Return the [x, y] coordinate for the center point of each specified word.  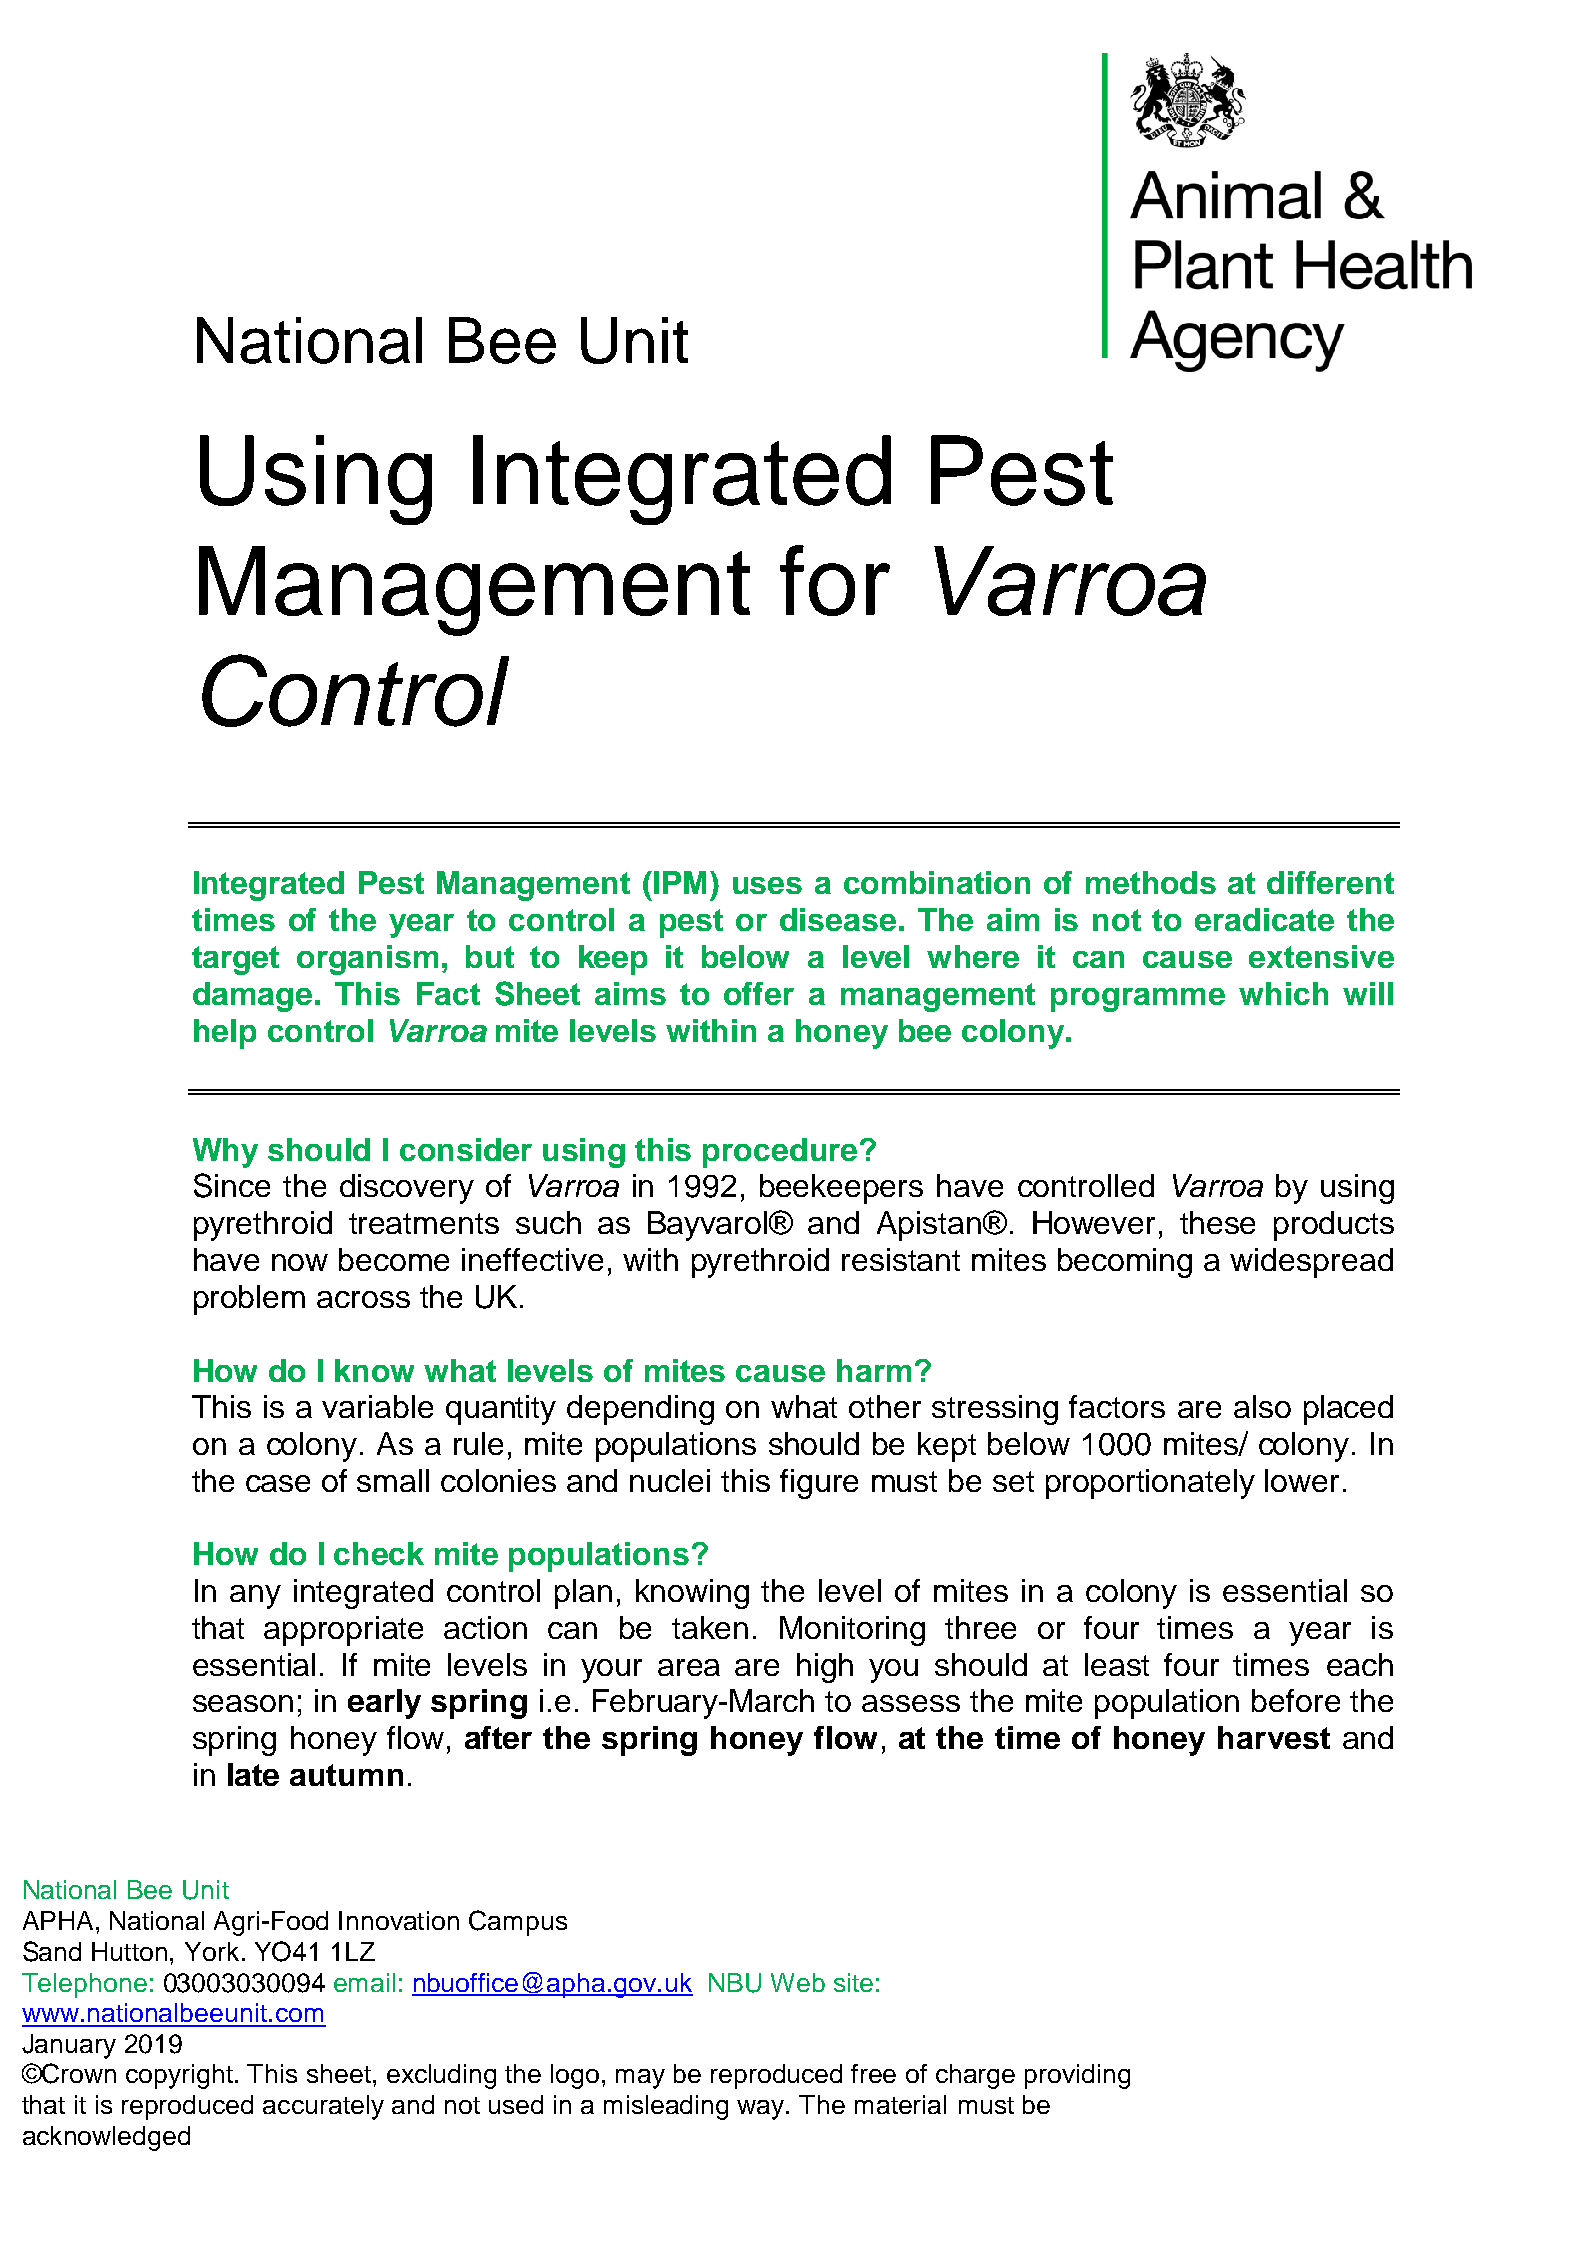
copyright [181, 2076]
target [235, 960]
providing [1077, 2076]
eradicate [1264, 919]
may [640, 2079]
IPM [680, 882]
